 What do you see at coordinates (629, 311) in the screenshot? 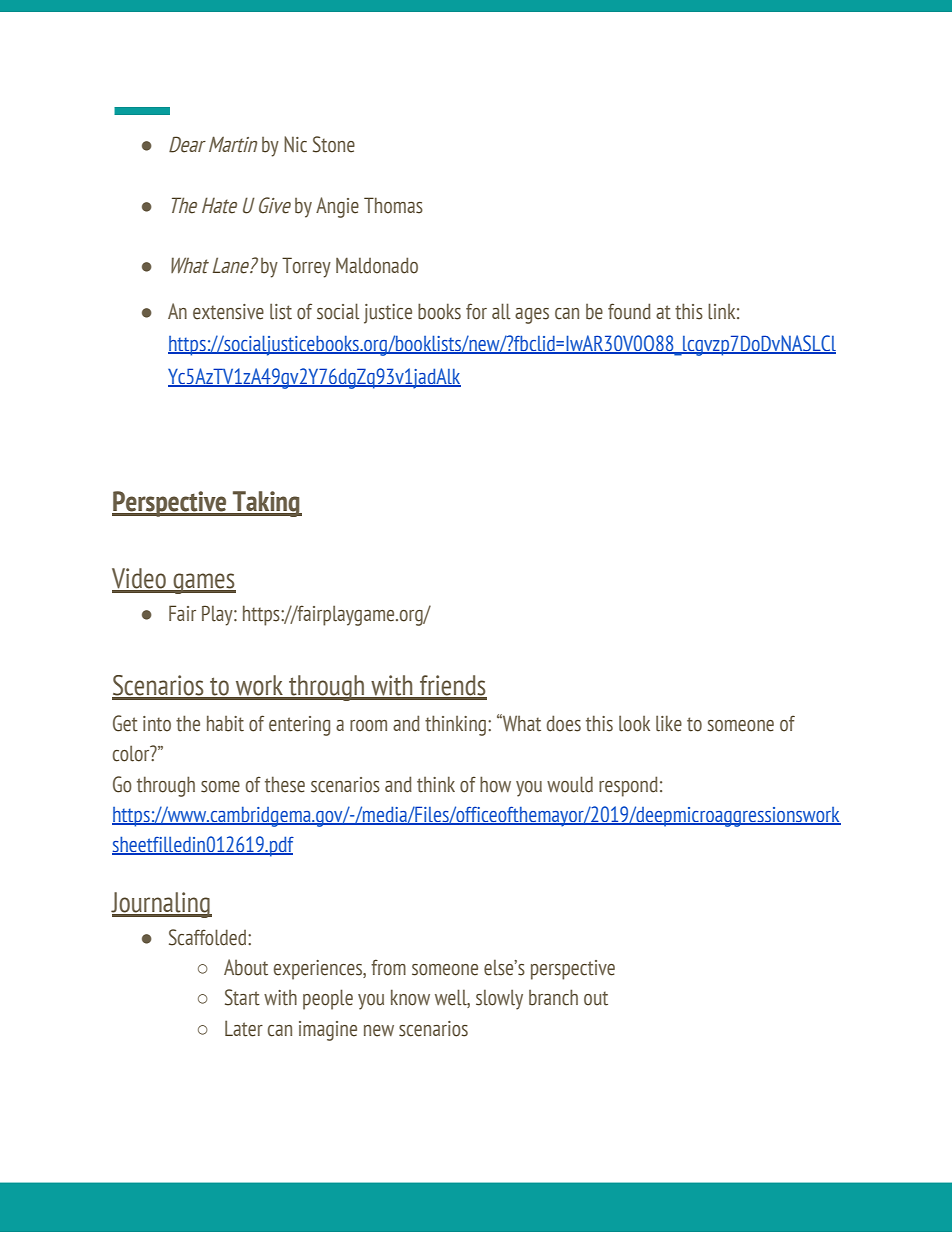
I see `found` at bounding box center [629, 311].
